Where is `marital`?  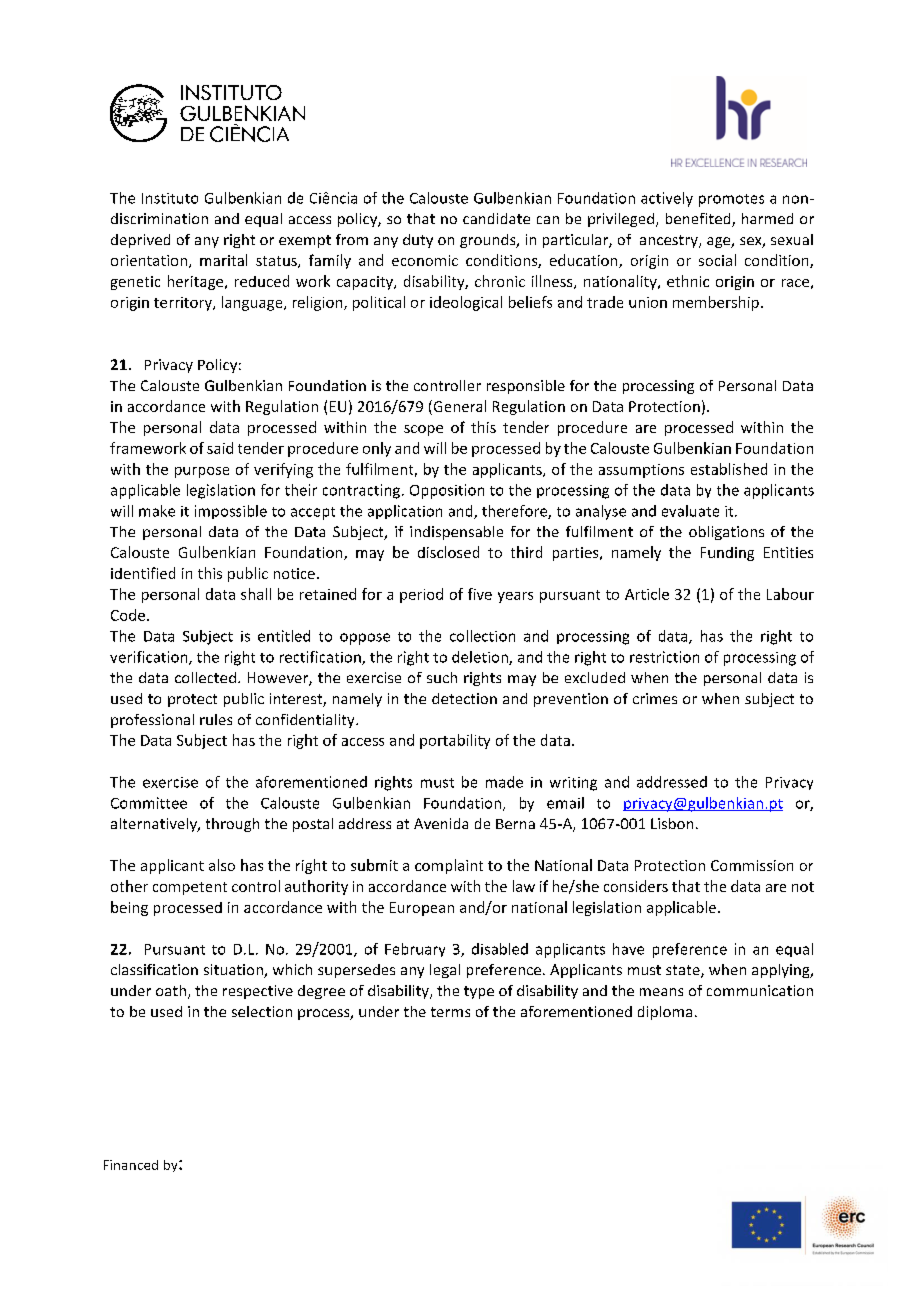 marital is located at coordinates (223, 260).
